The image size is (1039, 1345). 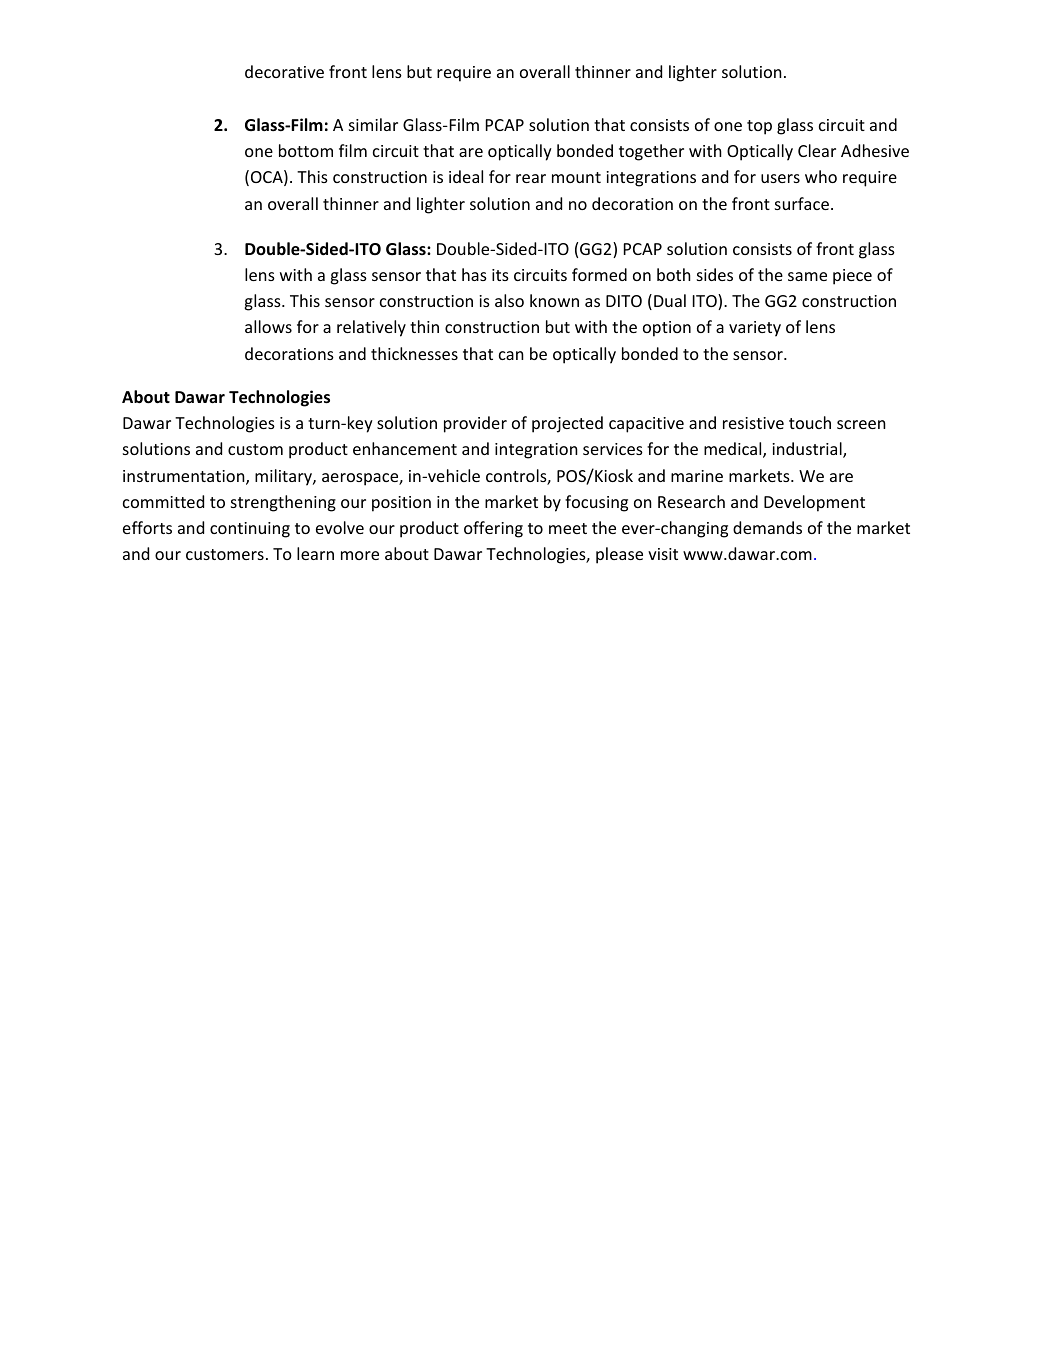 What do you see at coordinates (759, 127) in the document?
I see `top` at bounding box center [759, 127].
